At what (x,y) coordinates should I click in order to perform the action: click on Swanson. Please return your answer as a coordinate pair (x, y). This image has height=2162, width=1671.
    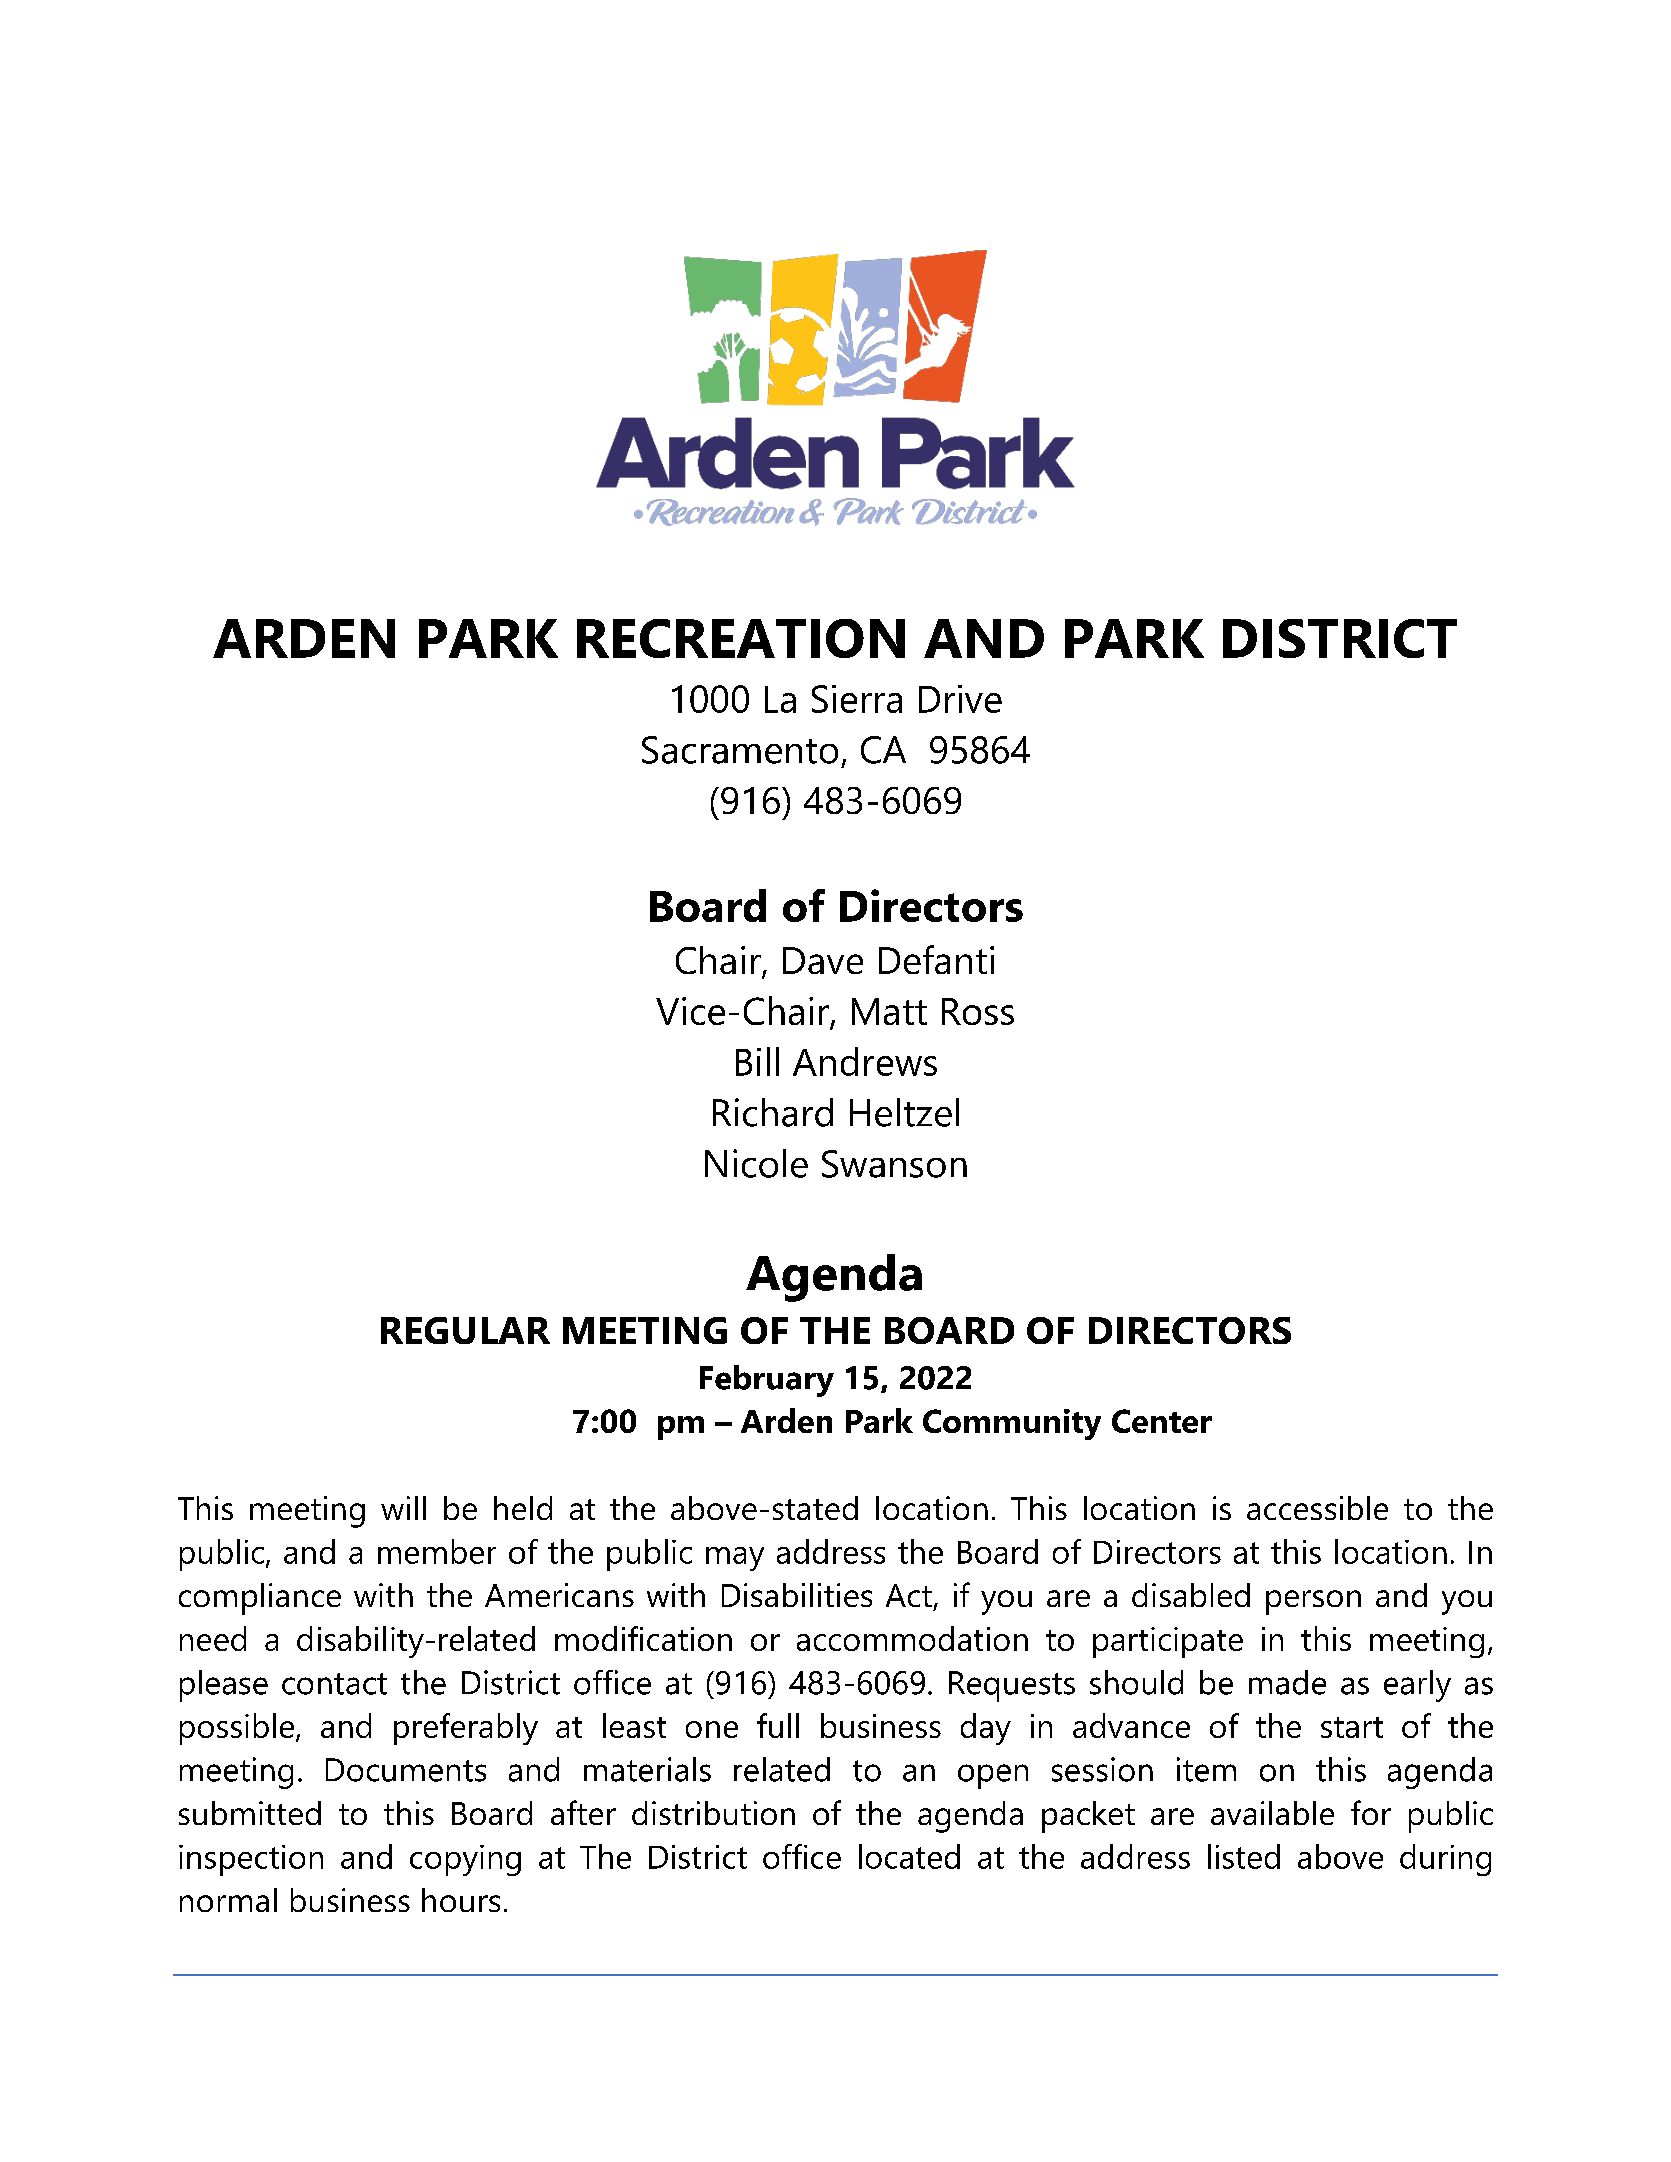
    Looking at the image, I should click on (894, 1164).
